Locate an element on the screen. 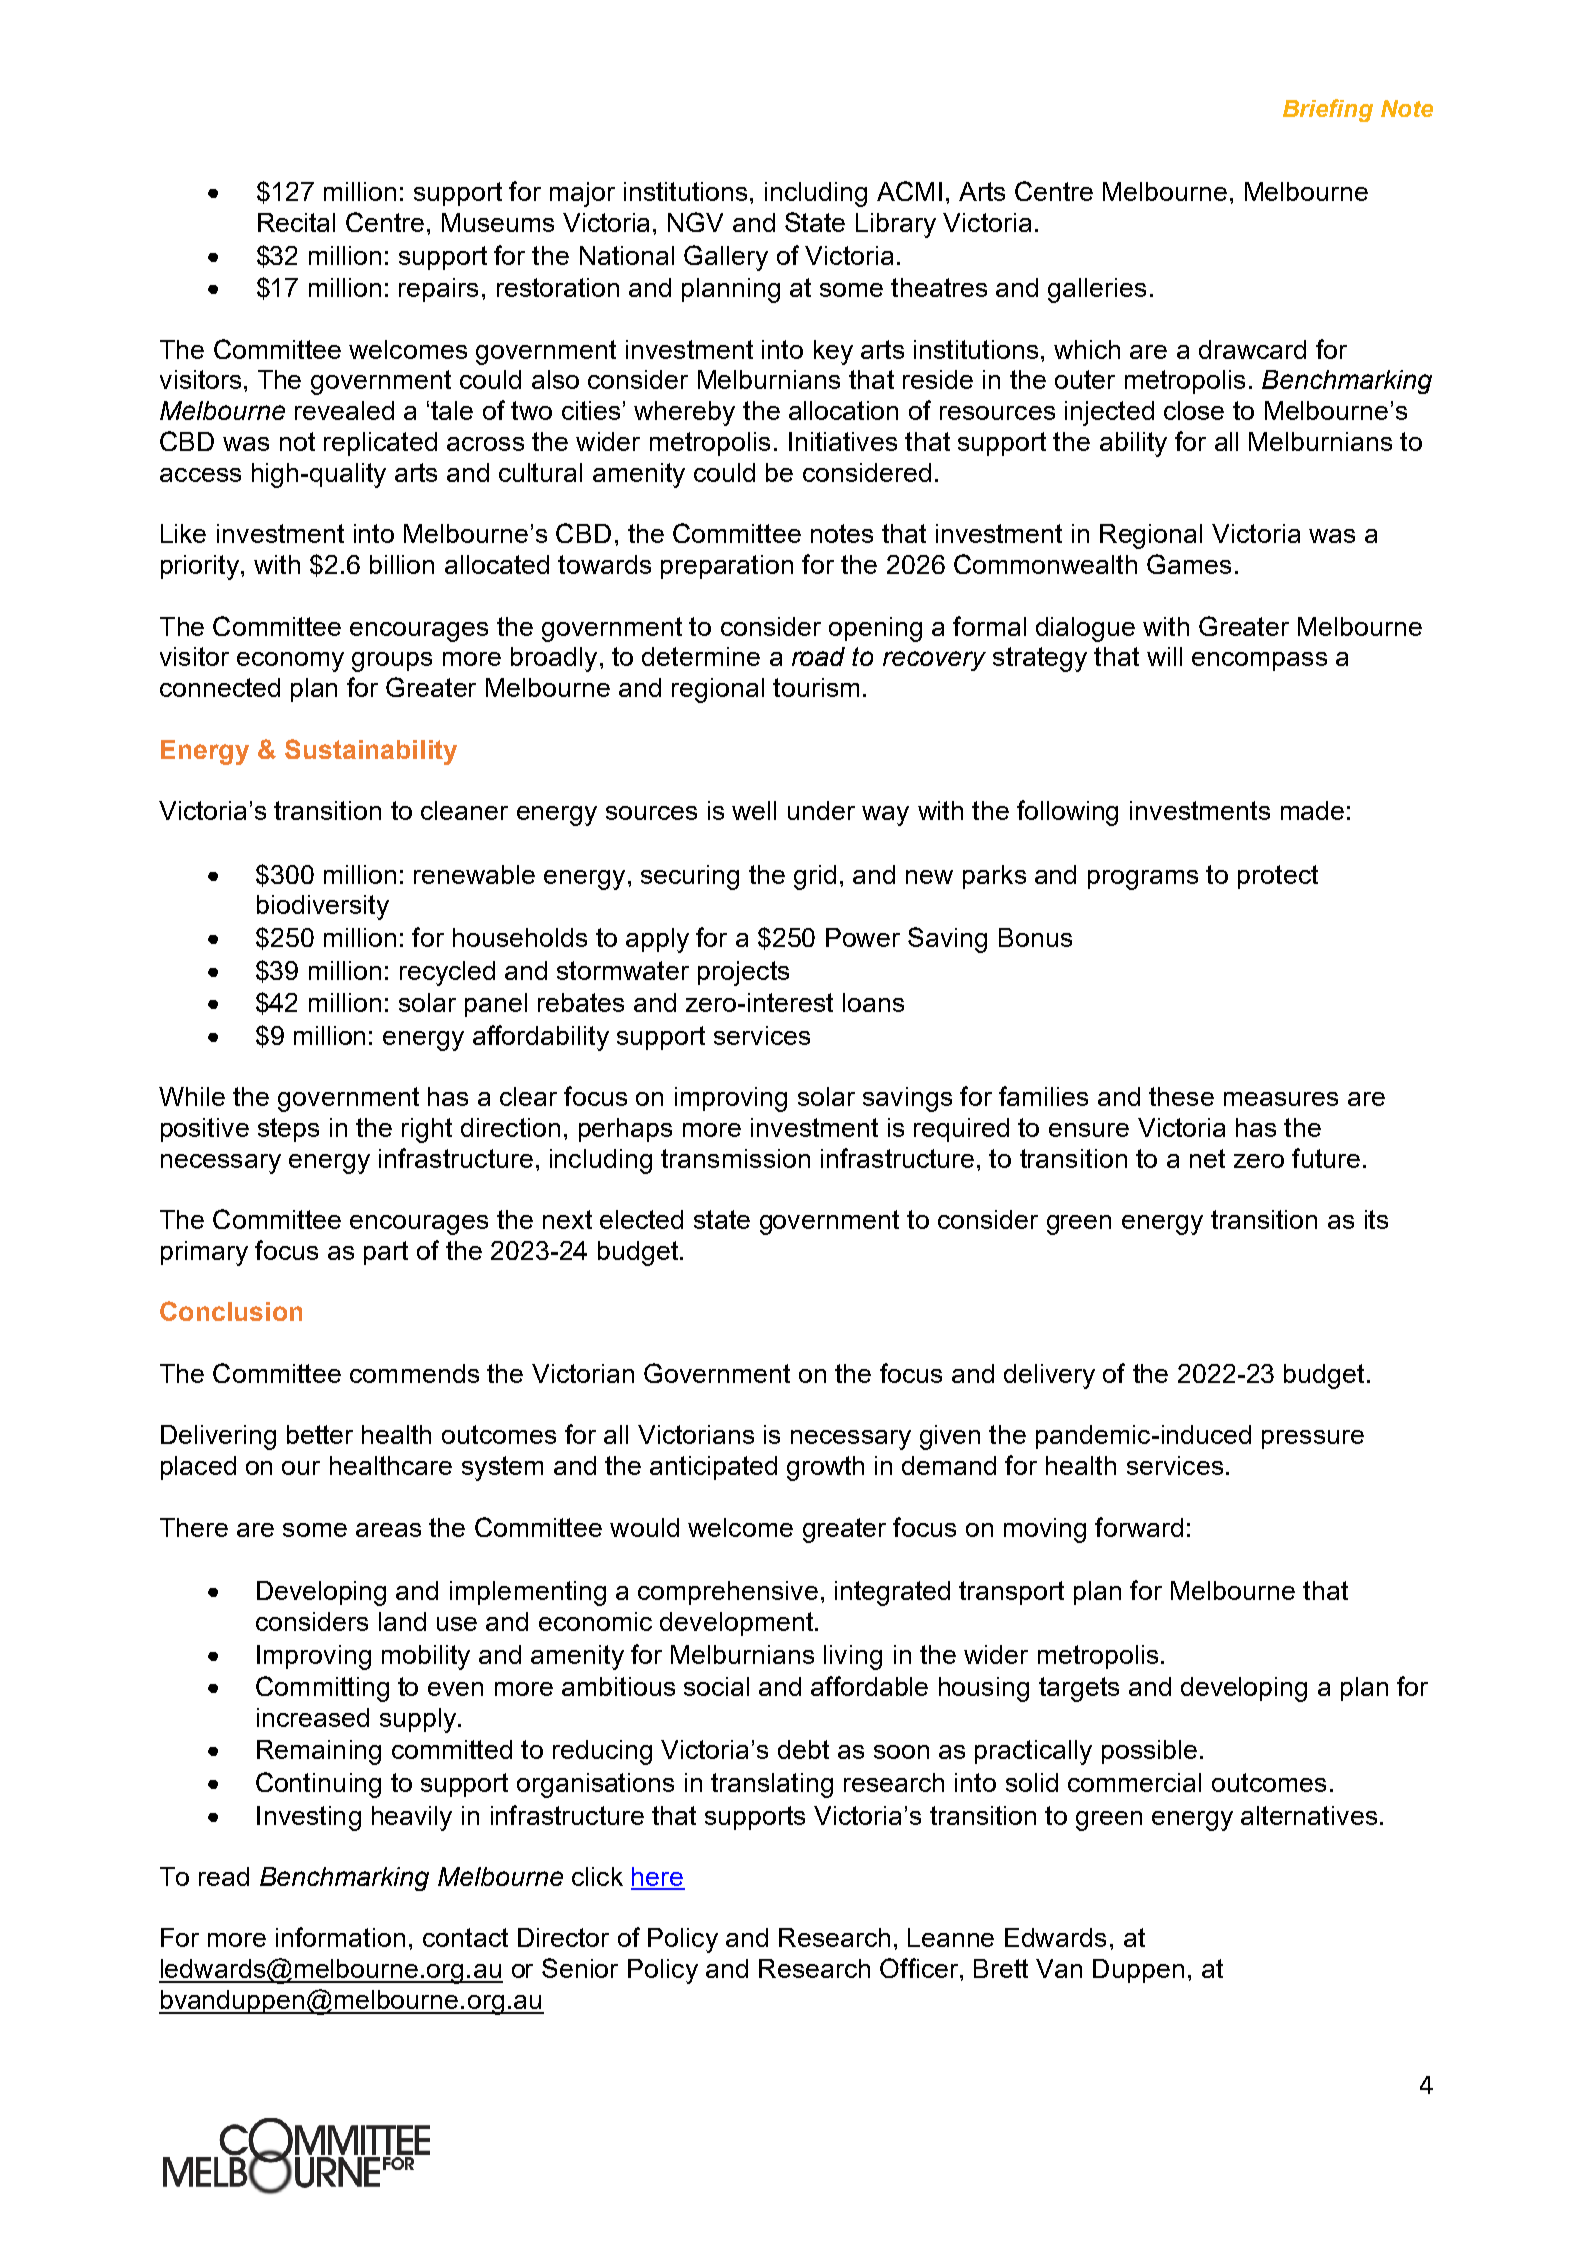 The height and width of the screenshot is (2252, 1593). Officer is located at coordinates (920, 1968).
